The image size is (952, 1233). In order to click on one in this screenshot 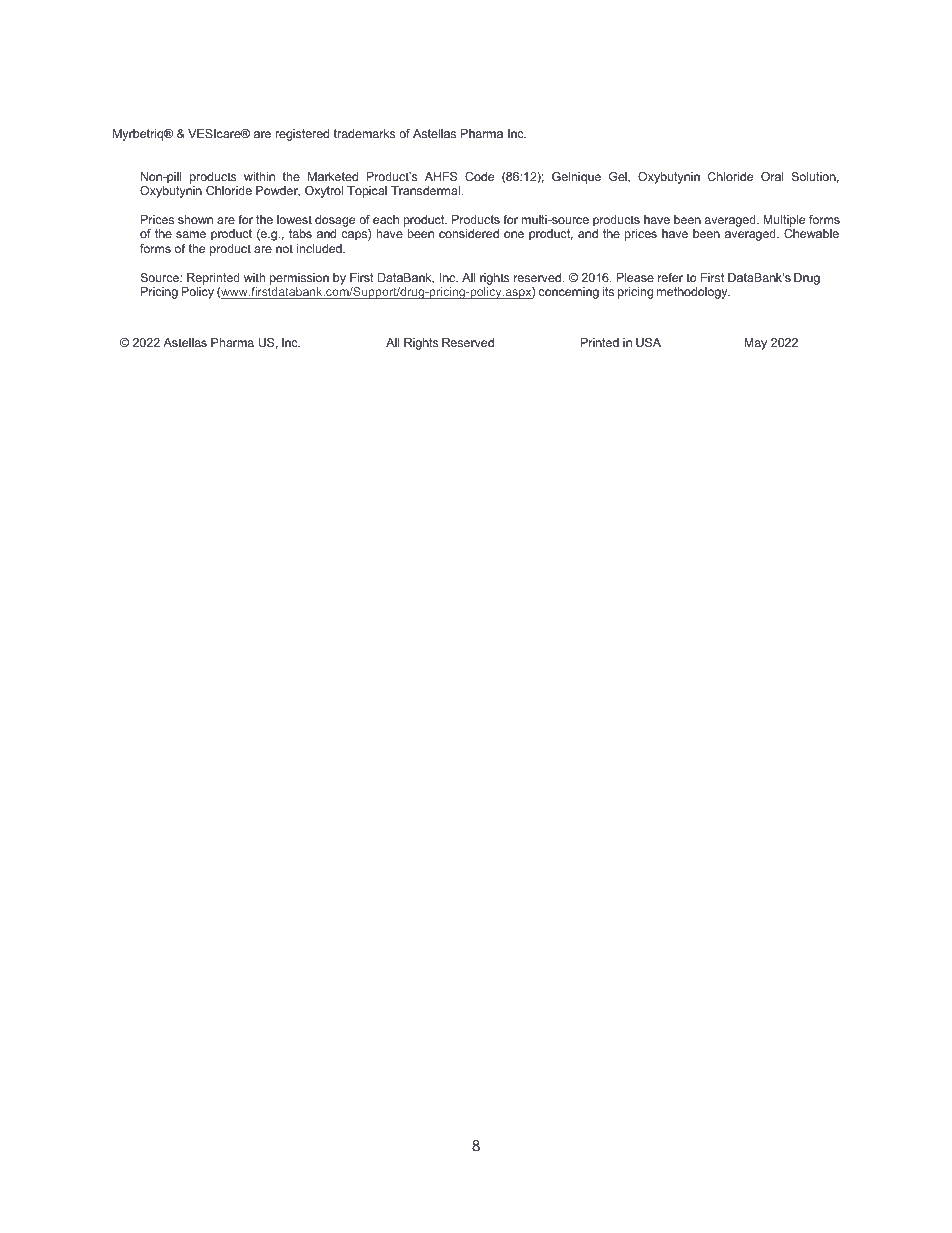, I will do `click(514, 234)`.
